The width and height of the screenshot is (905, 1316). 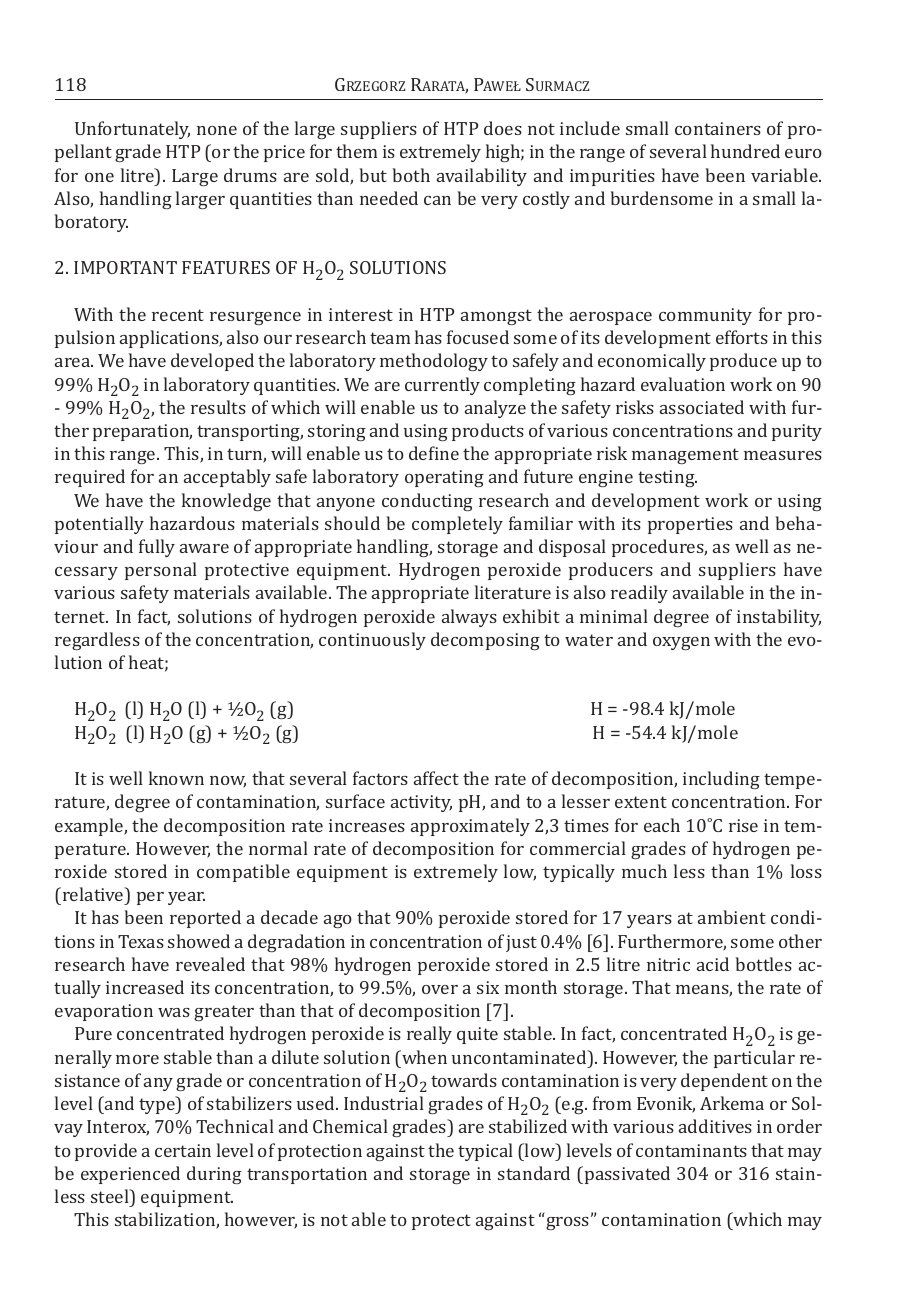 What do you see at coordinates (411, 175) in the screenshot?
I see `both` at bounding box center [411, 175].
